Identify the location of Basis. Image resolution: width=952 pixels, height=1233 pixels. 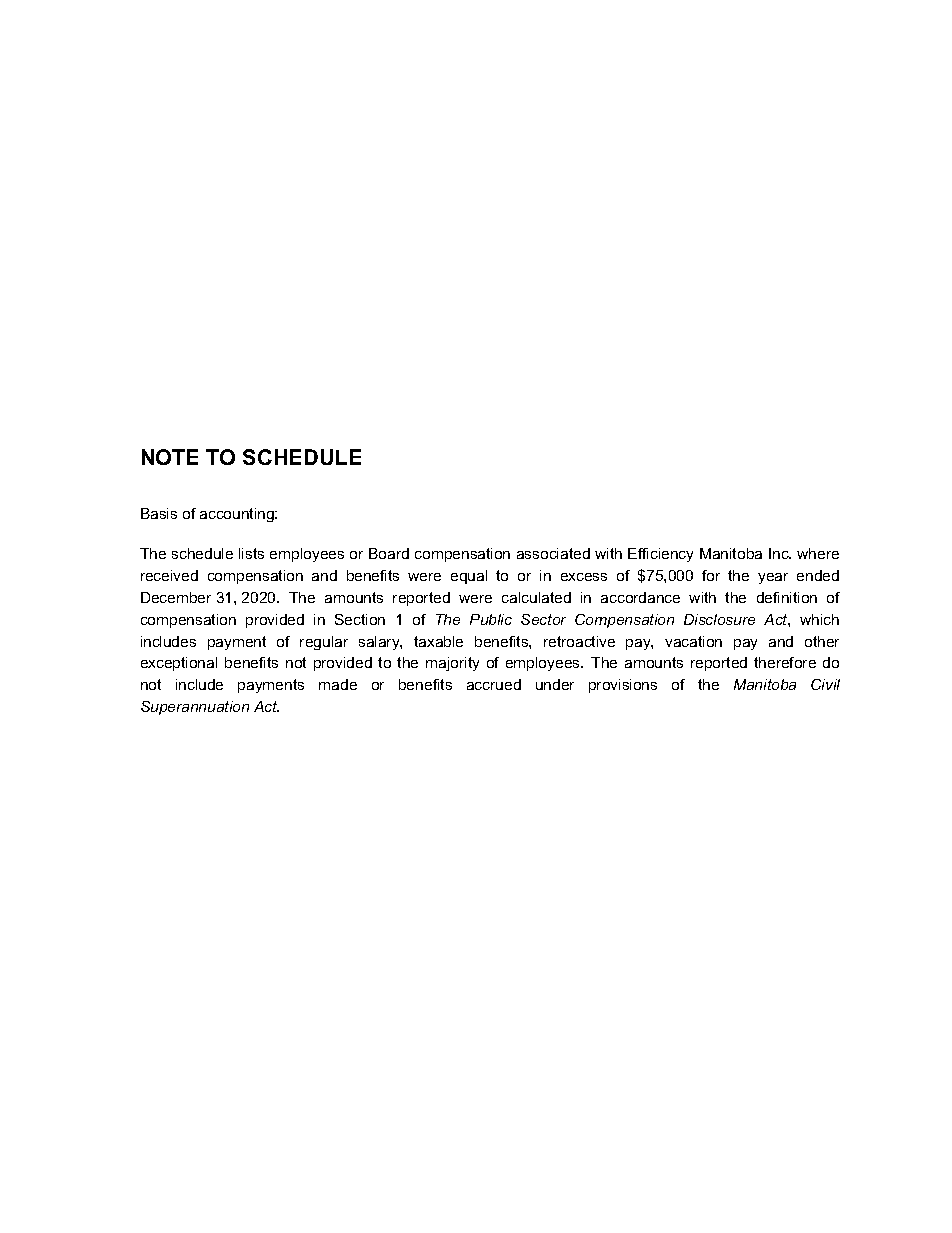
(159, 513).
